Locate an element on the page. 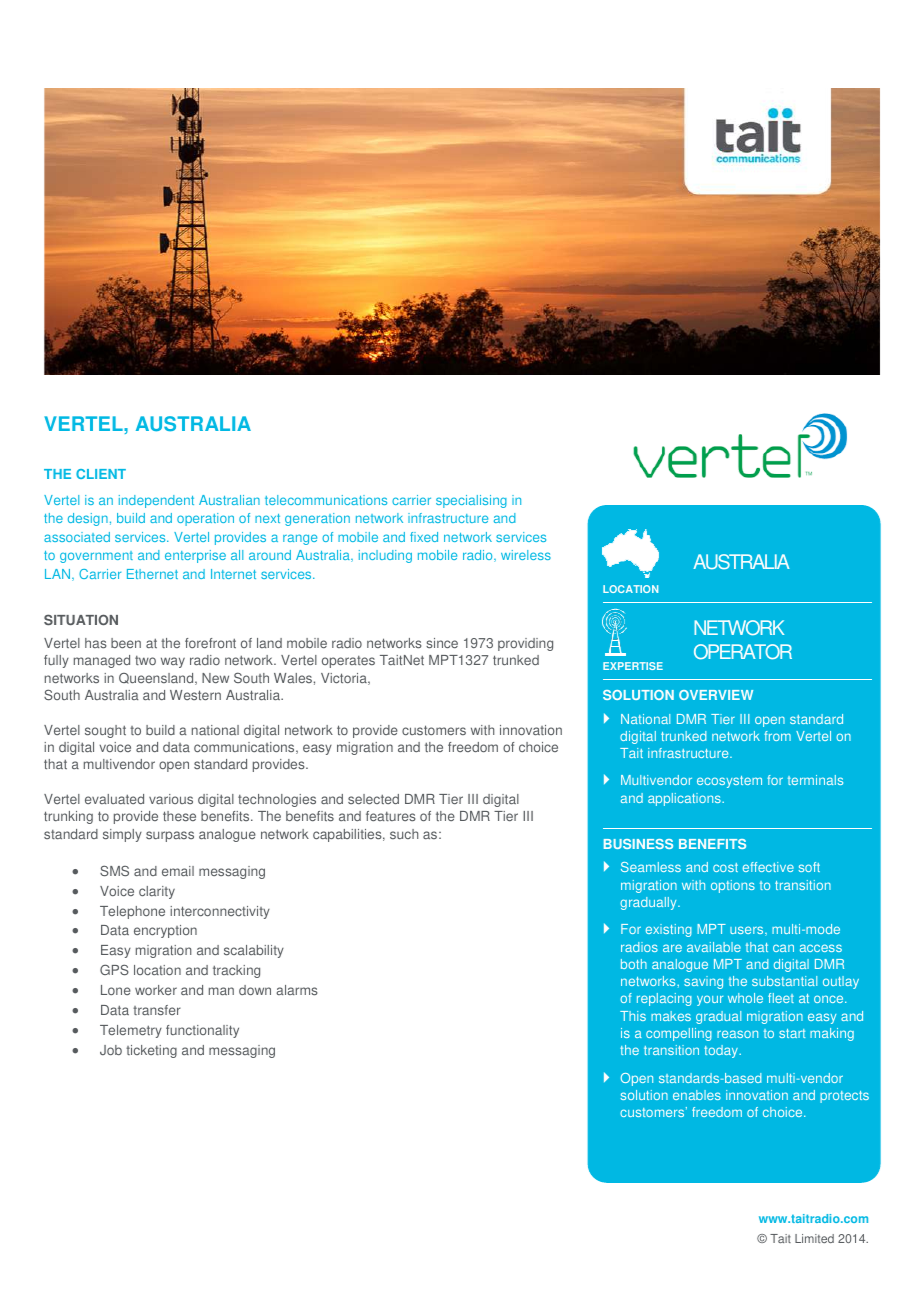  substantial is located at coordinates (784, 981).
